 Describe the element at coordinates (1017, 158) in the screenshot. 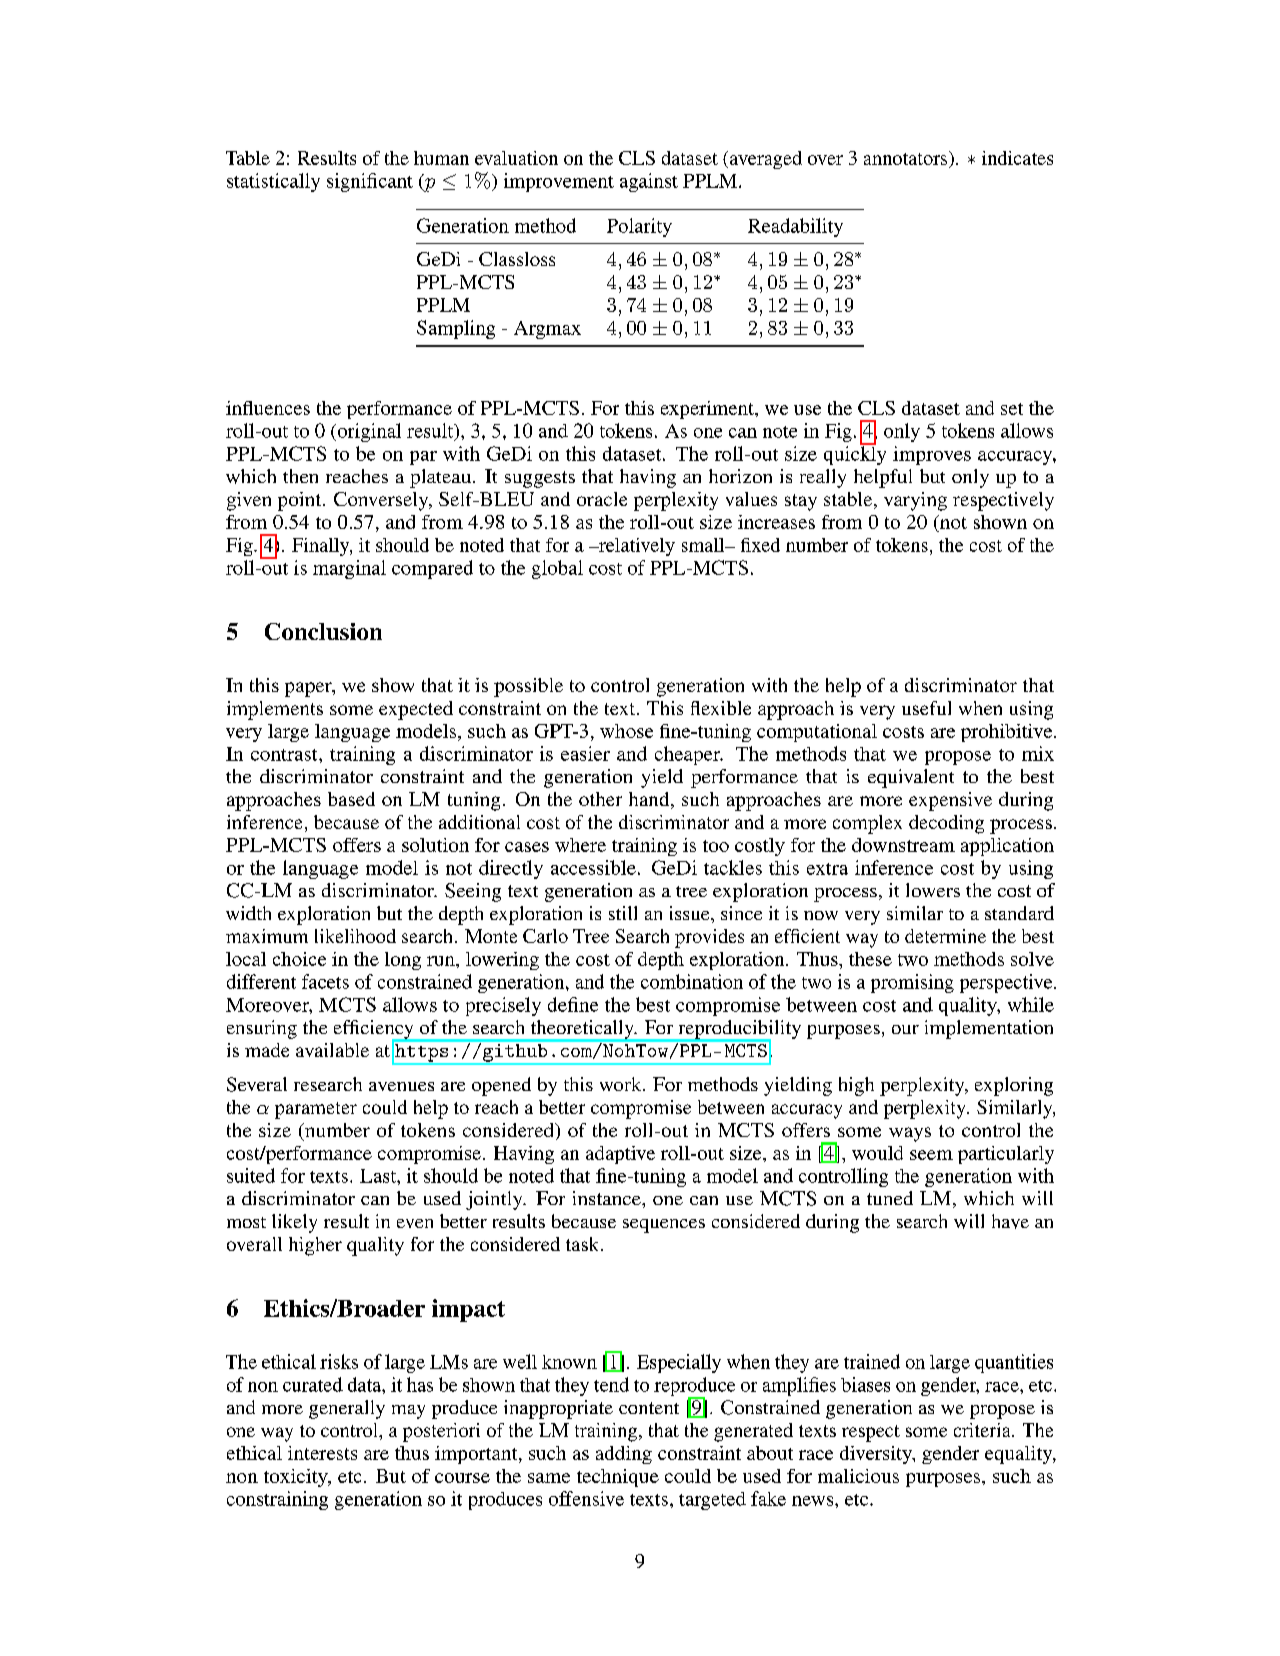

I see `indicates` at that location.
